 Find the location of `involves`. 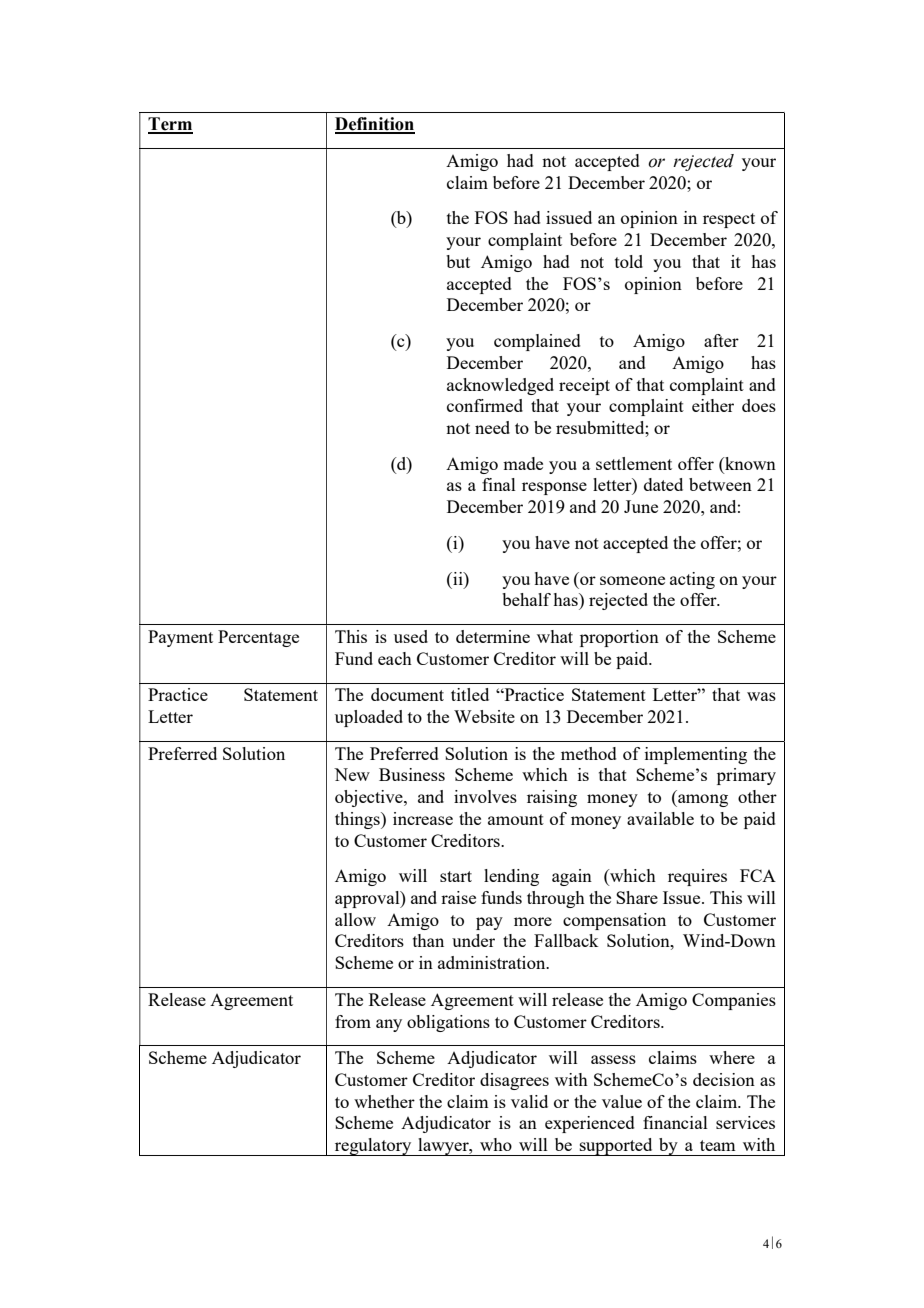

involves is located at coordinates (485, 796).
